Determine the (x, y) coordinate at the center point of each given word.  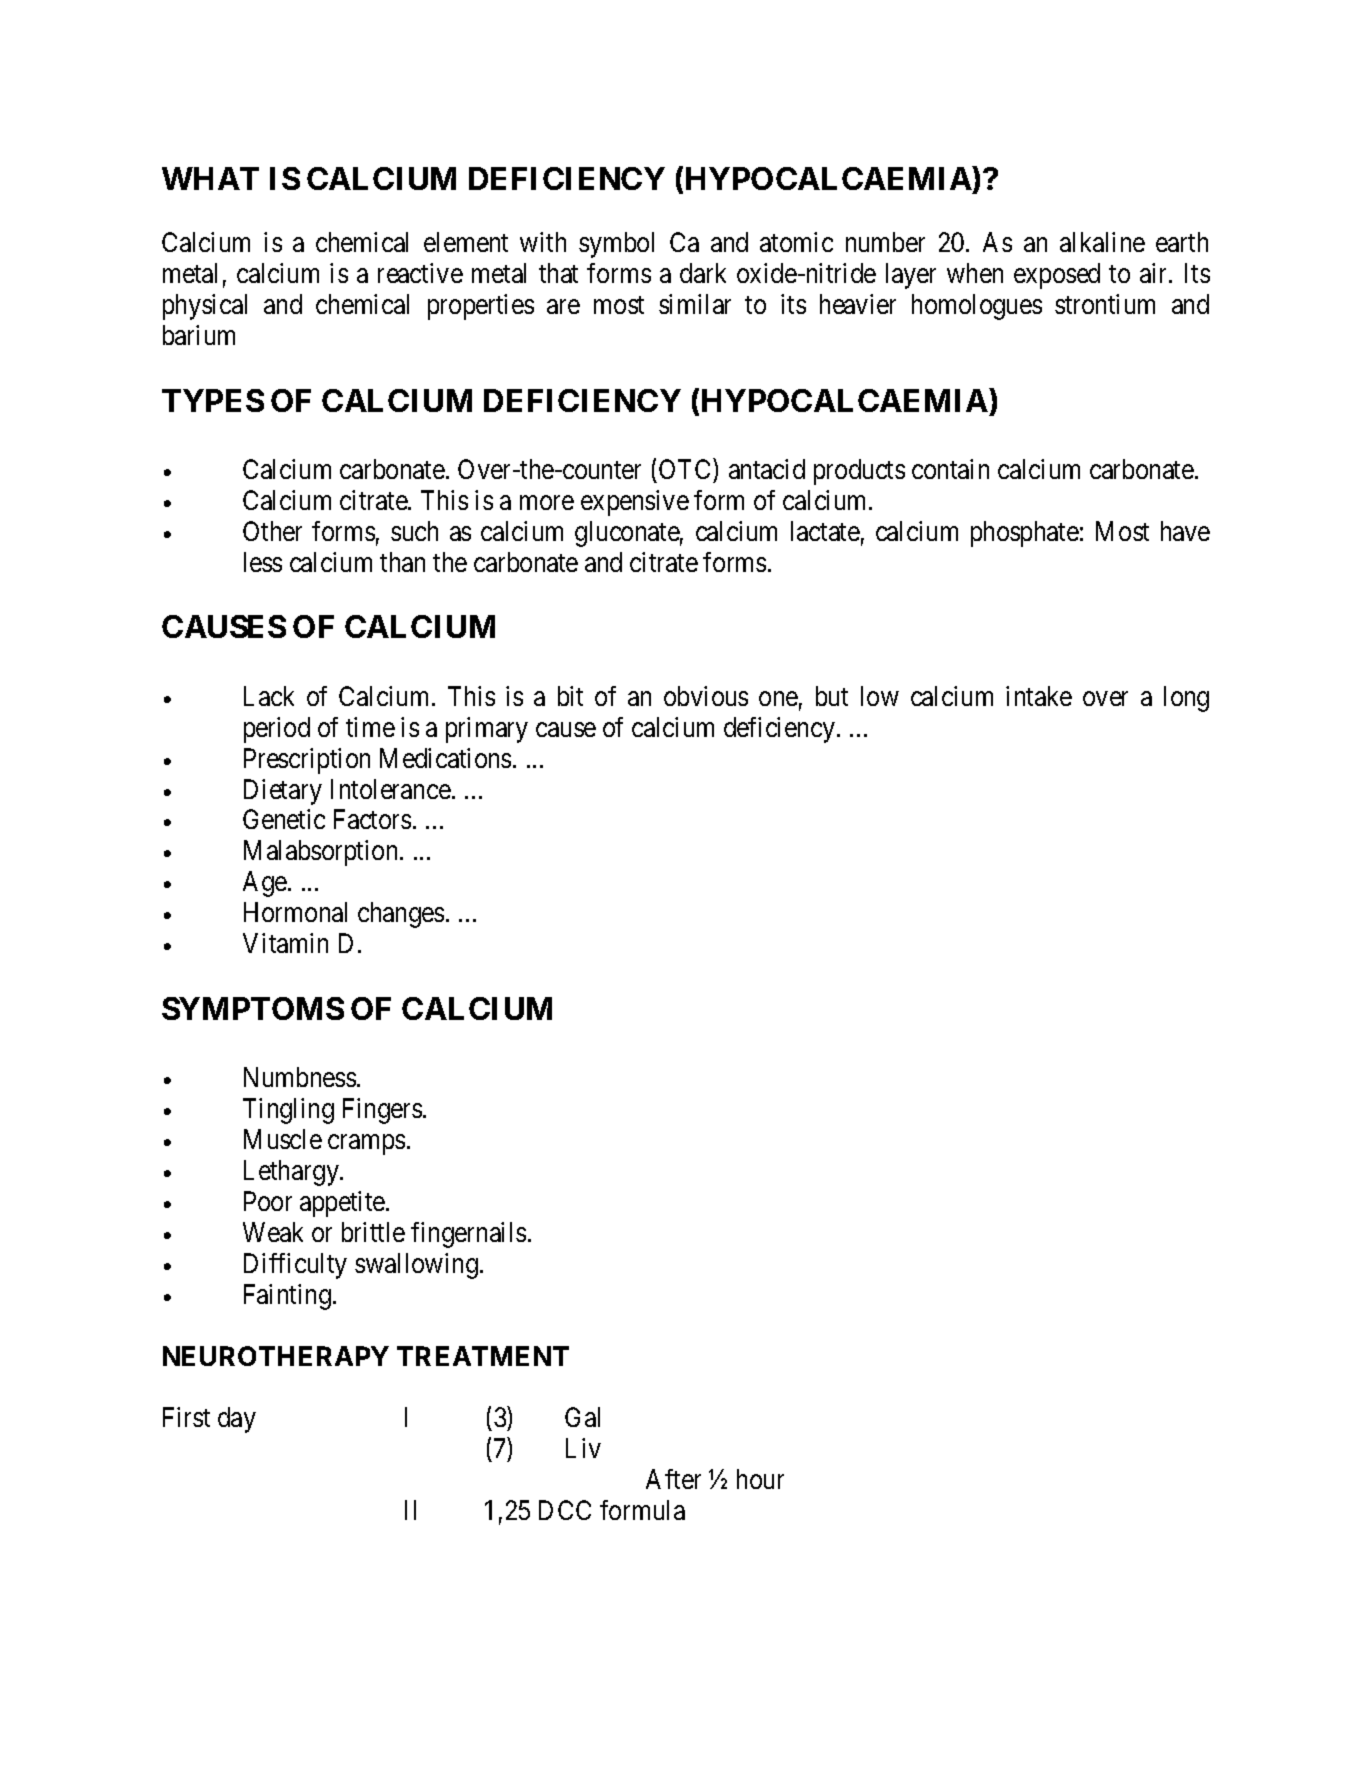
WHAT (210, 178)
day (237, 1420)
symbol (616, 245)
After (673, 1479)
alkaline (1102, 242)
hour (760, 1479)
